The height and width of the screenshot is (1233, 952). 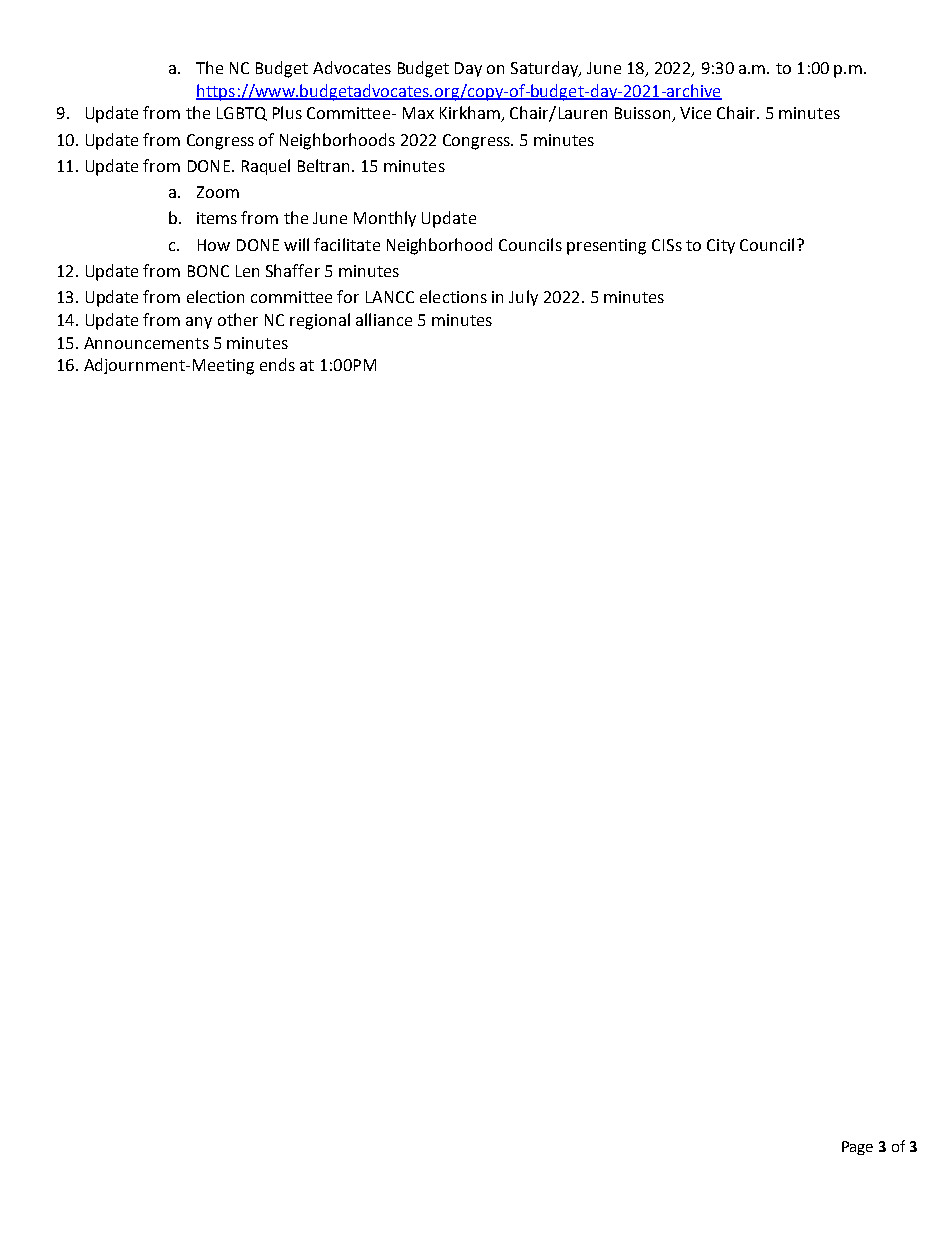 What do you see at coordinates (471, 114) in the screenshot?
I see `Kirkham` at bounding box center [471, 114].
